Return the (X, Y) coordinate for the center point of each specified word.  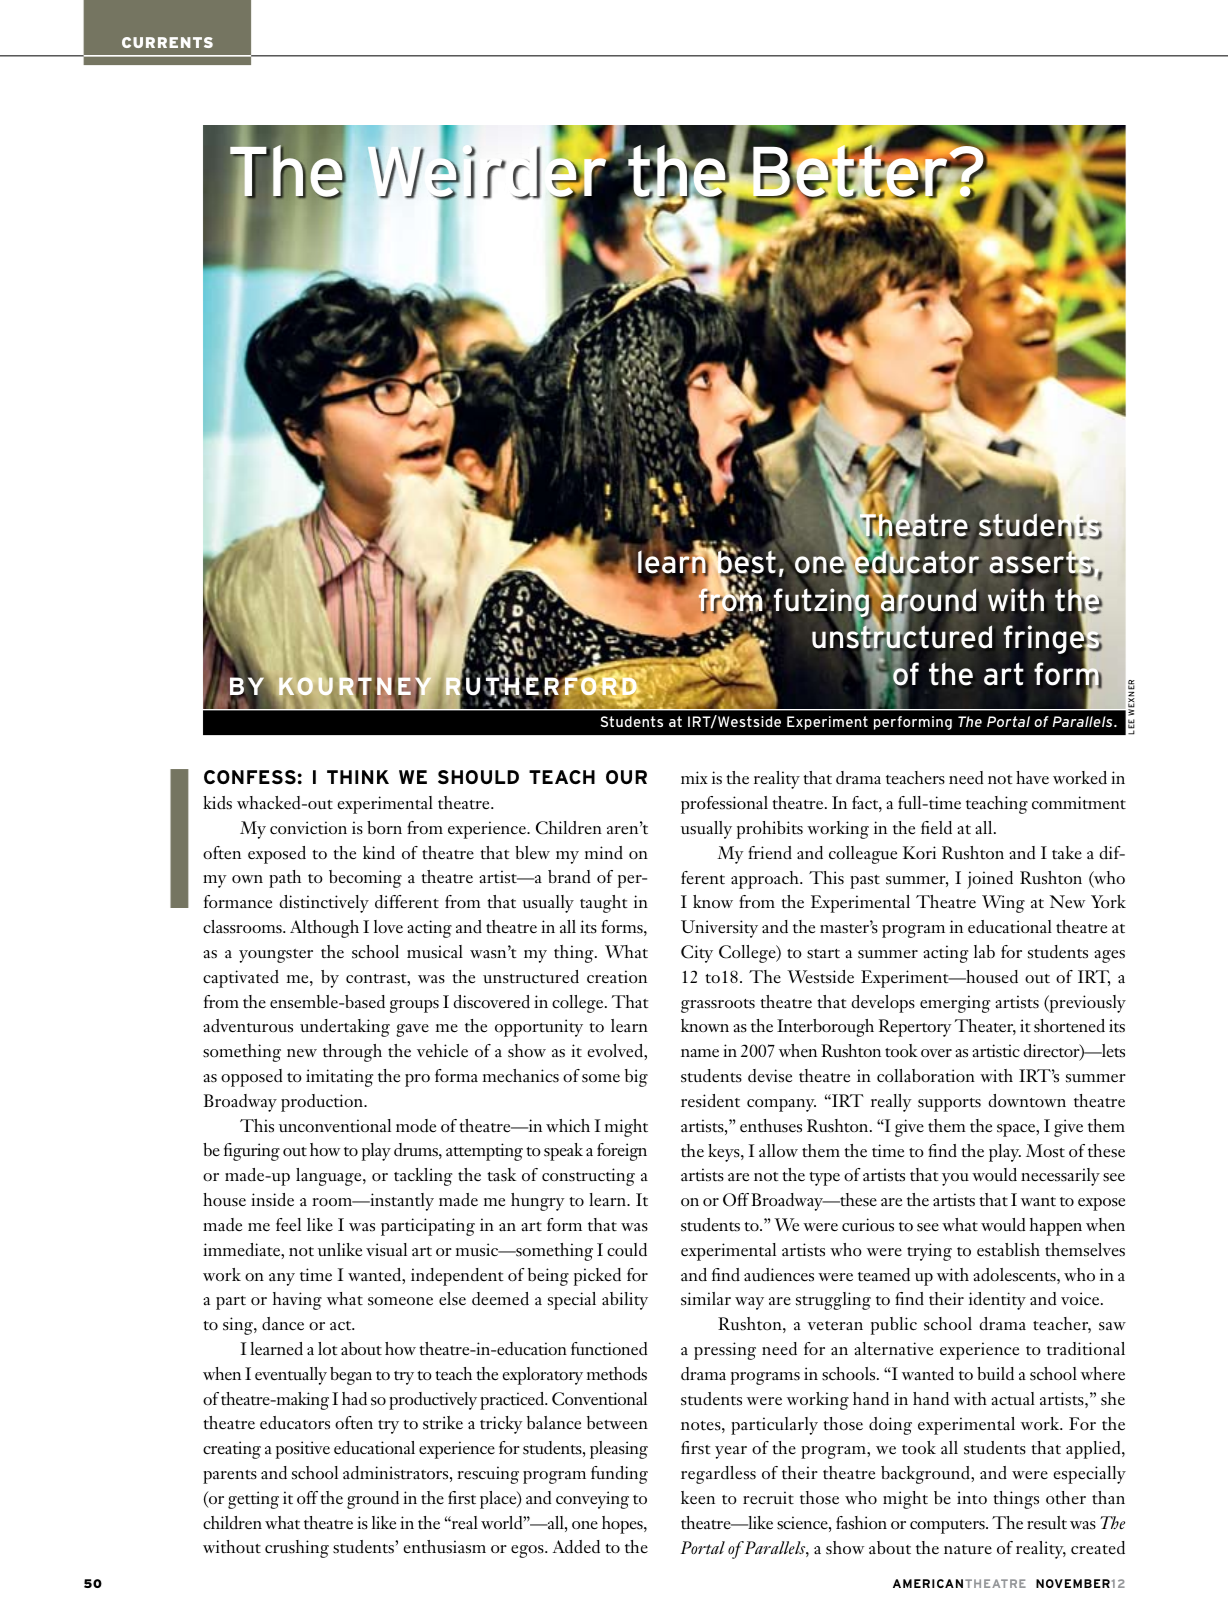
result (1047, 1523)
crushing (297, 1549)
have (1032, 777)
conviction (308, 828)
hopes (623, 1525)
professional (724, 805)
